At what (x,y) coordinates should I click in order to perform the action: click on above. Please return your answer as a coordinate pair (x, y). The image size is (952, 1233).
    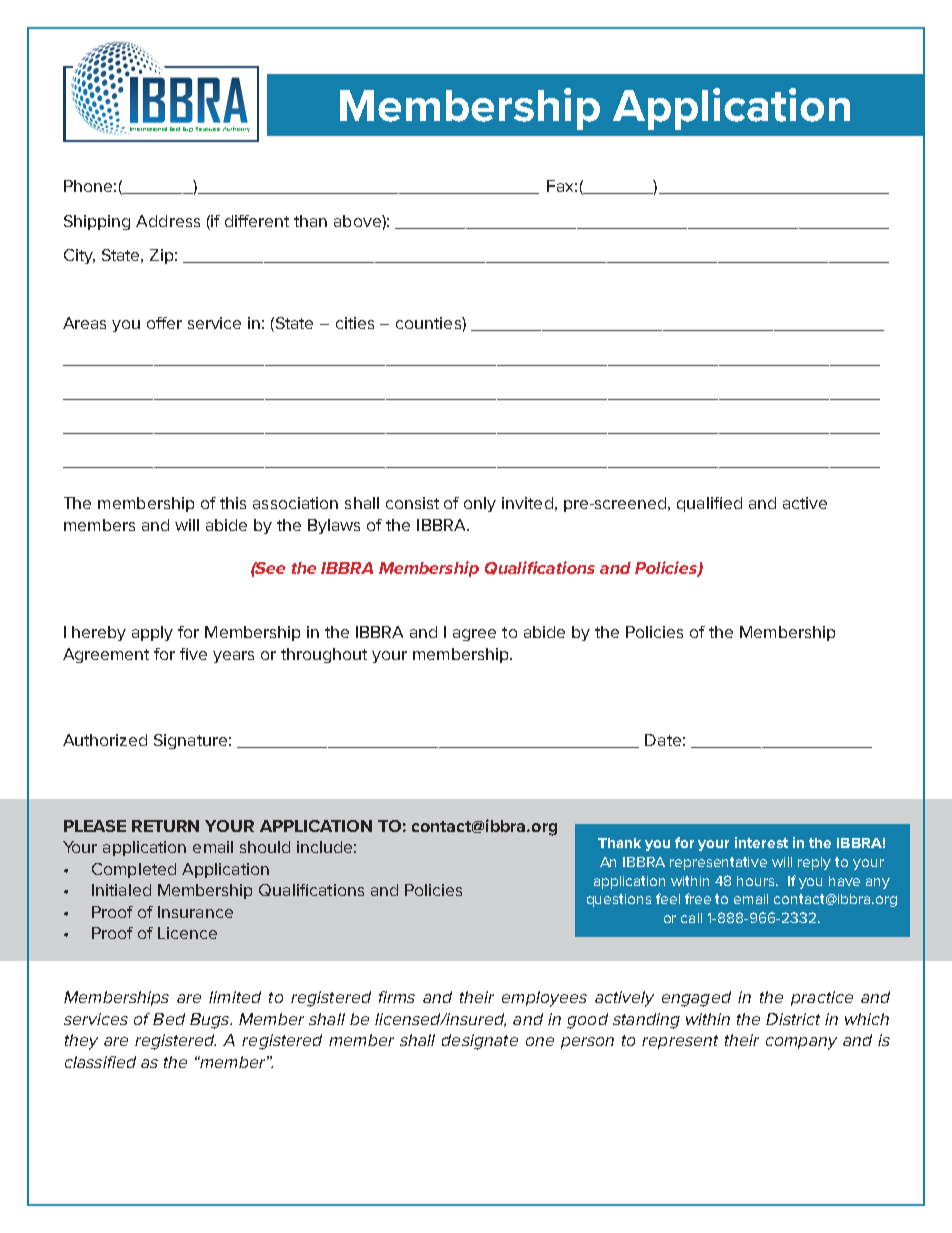
    Looking at the image, I should click on (358, 221).
